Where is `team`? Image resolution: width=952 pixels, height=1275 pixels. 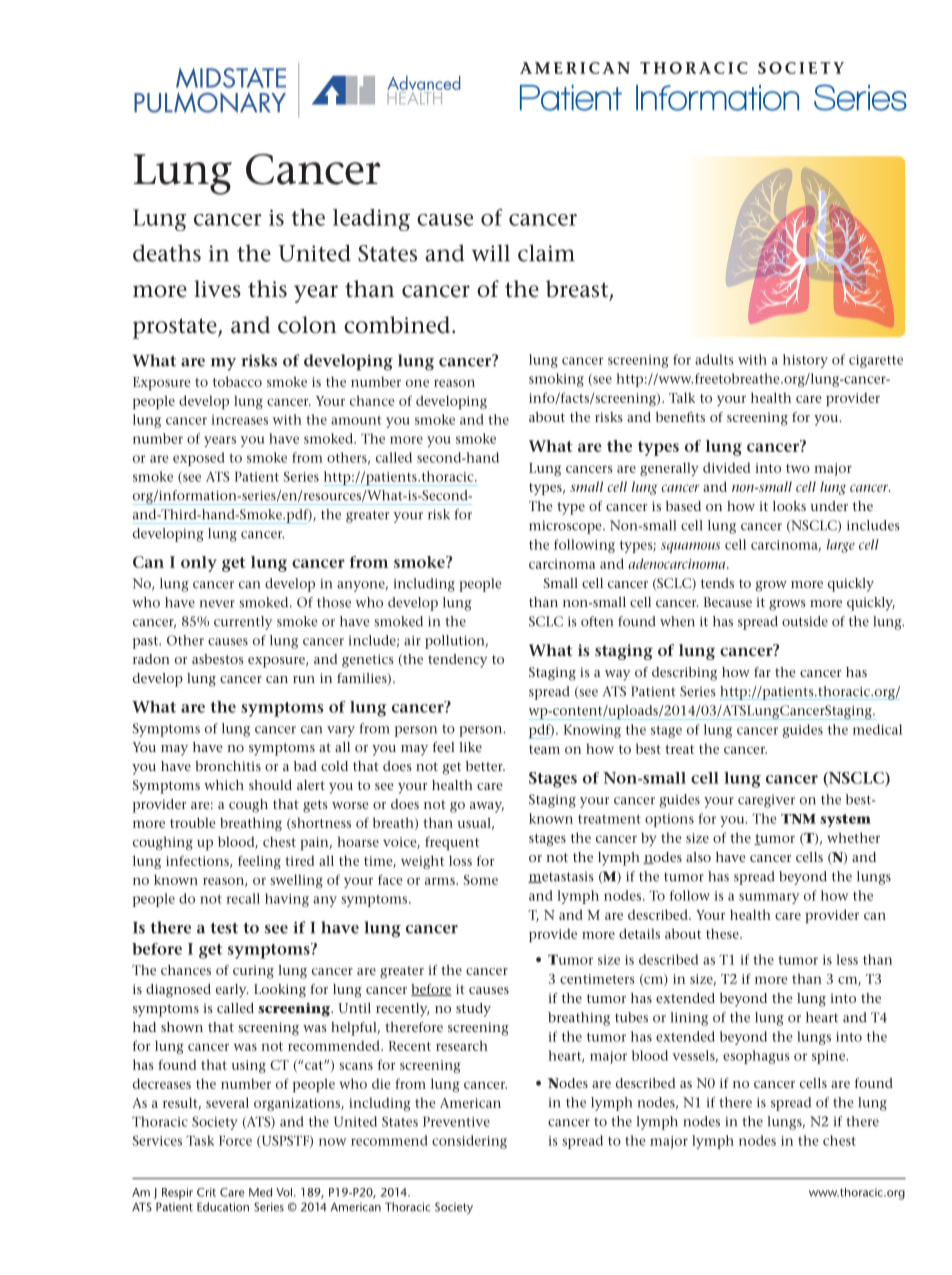
team is located at coordinates (544, 749).
